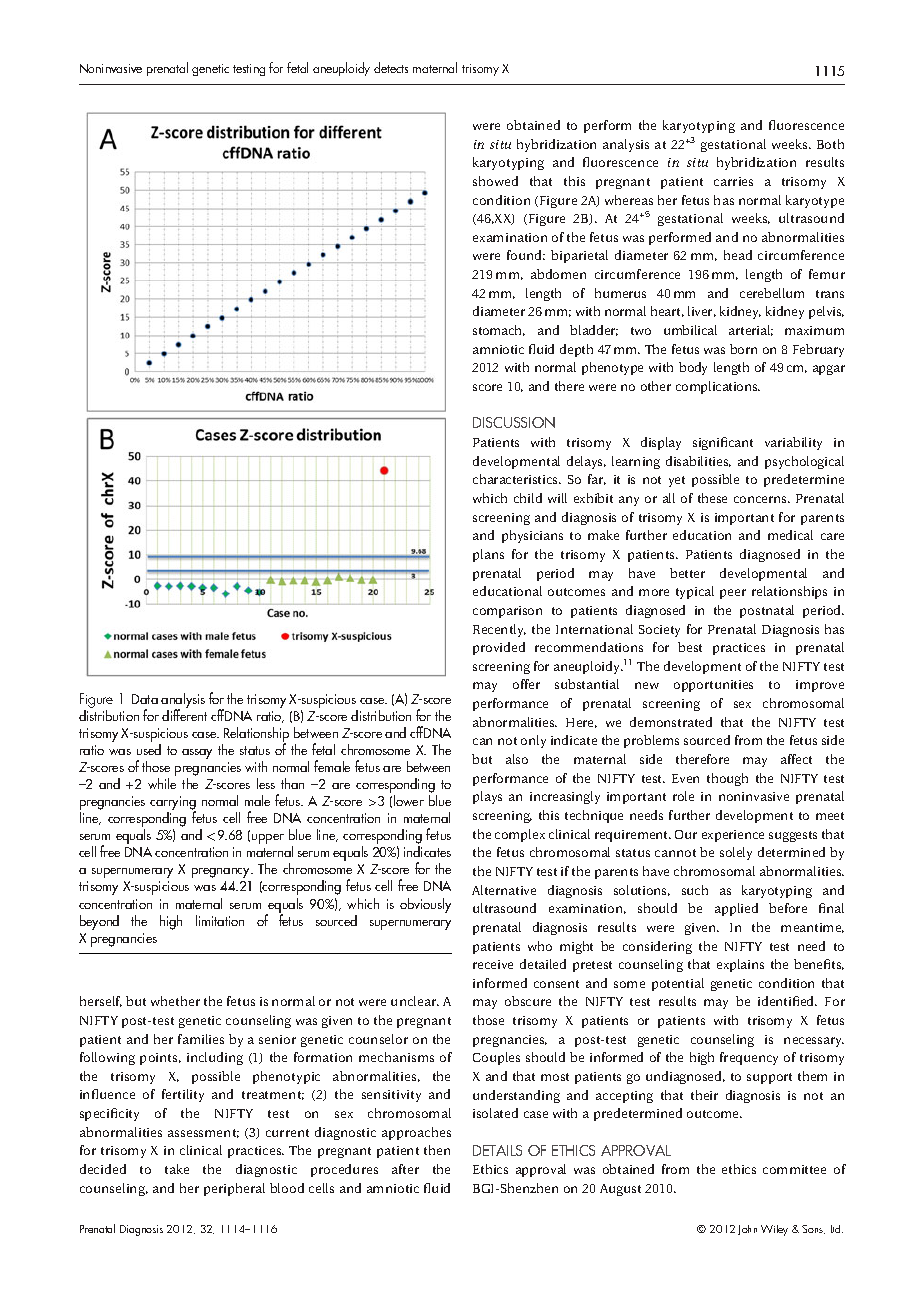  Describe the element at coordinates (830, 144) in the screenshot. I see `Both` at that location.
